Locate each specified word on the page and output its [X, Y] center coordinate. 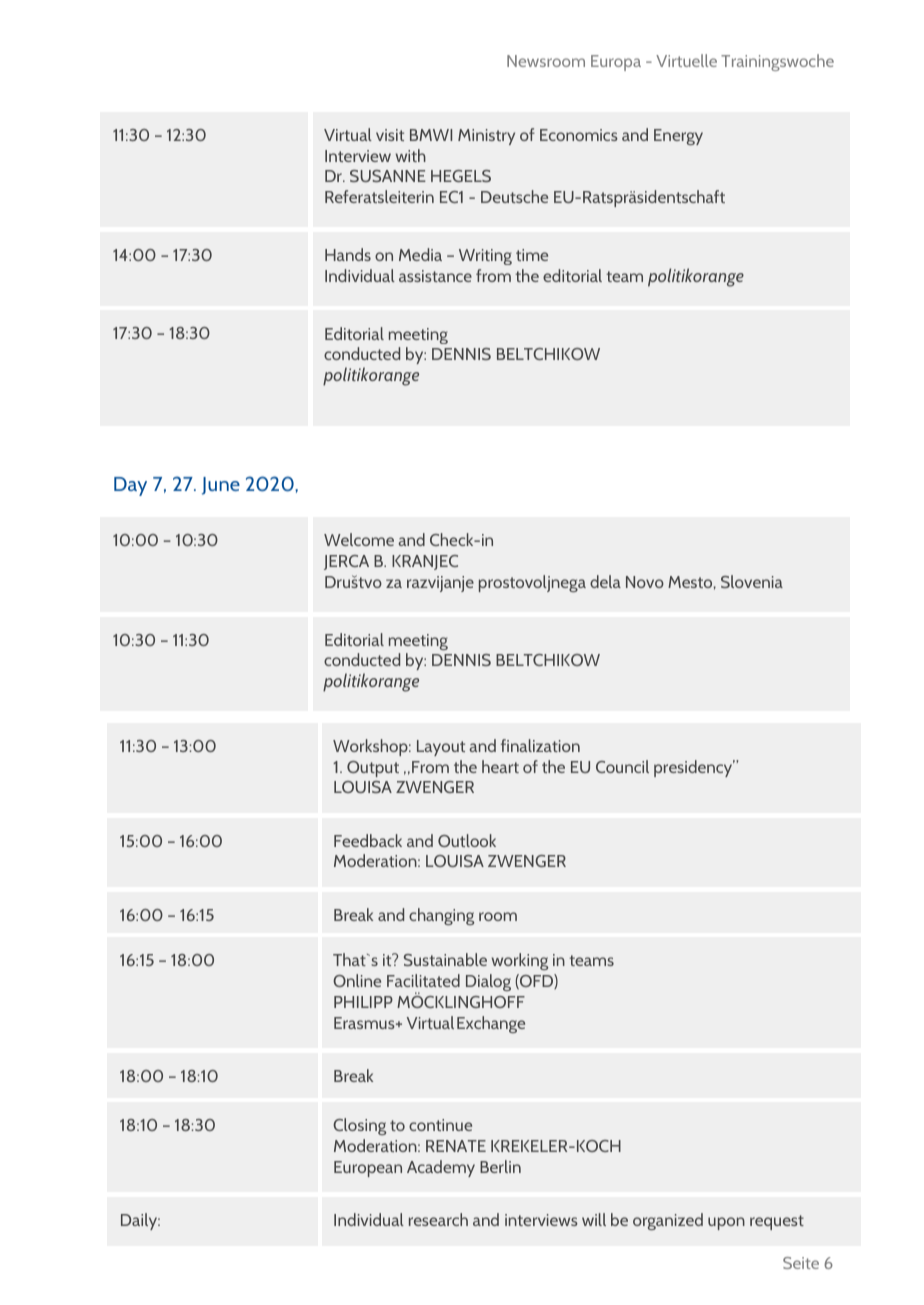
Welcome [359, 539]
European [368, 1169]
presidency [694, 768]
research [438, 1219]
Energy [678, 137]
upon [726, 1223]
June [221, 486]
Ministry [486, 137]
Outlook [467, 840]
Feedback [368, 840]
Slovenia [752, 581]
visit [390, 135]
